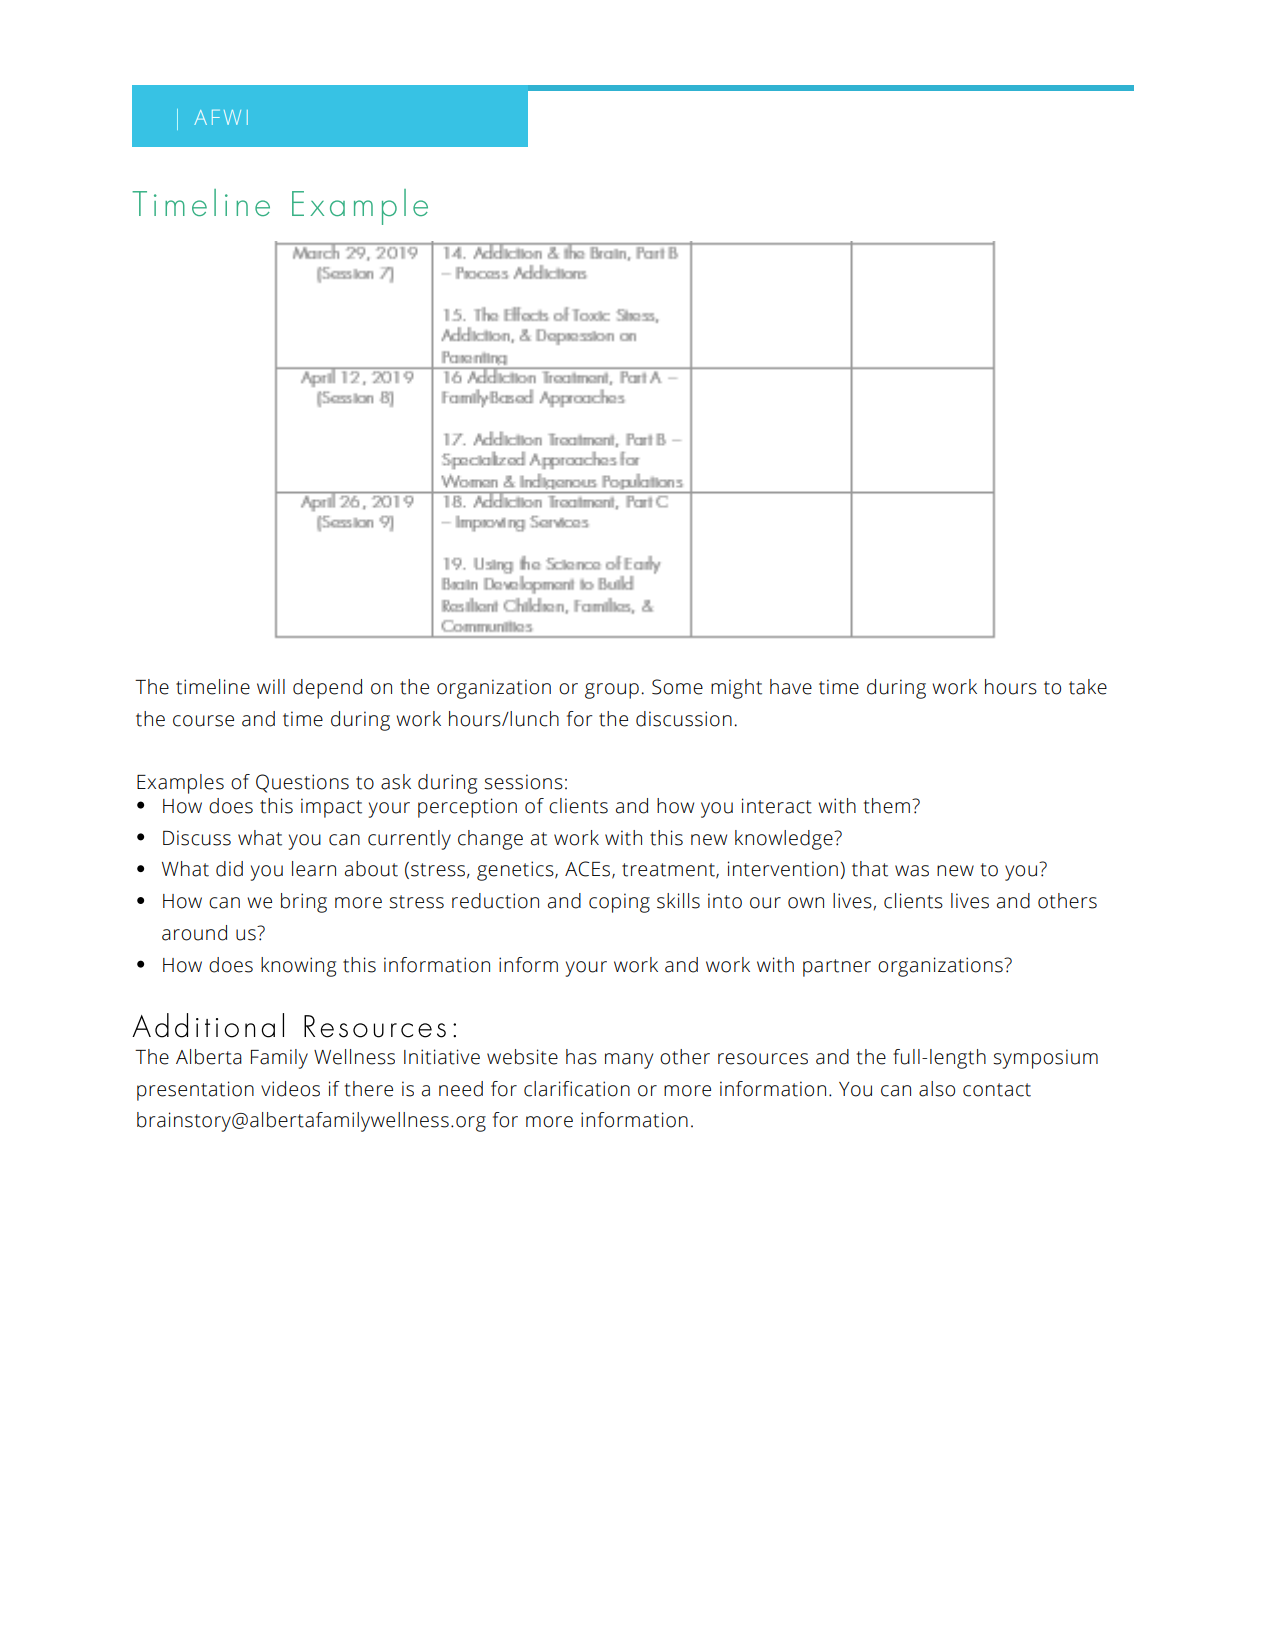 This screenshot has height=1640, width=1267. I want to click on them, so click(887, 806).
